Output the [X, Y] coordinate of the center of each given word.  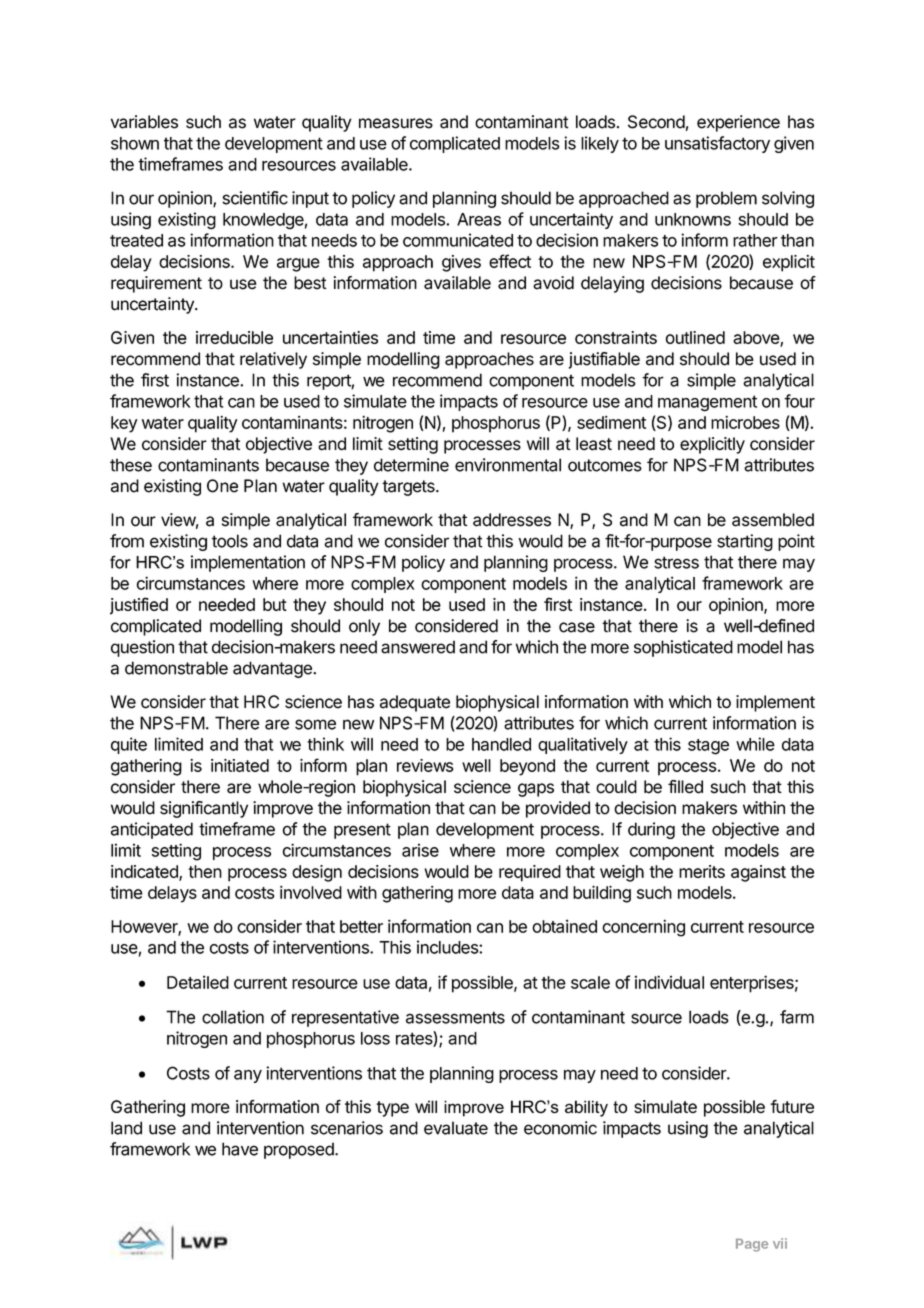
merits [702, 871]
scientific [255, 198]
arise [420, 850]
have [240, 1149]
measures [396, 123]
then [205, 871]
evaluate [456, 1128]
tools [230, 541]
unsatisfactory [717, 144]
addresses [512, 520]
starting [745, 542]
